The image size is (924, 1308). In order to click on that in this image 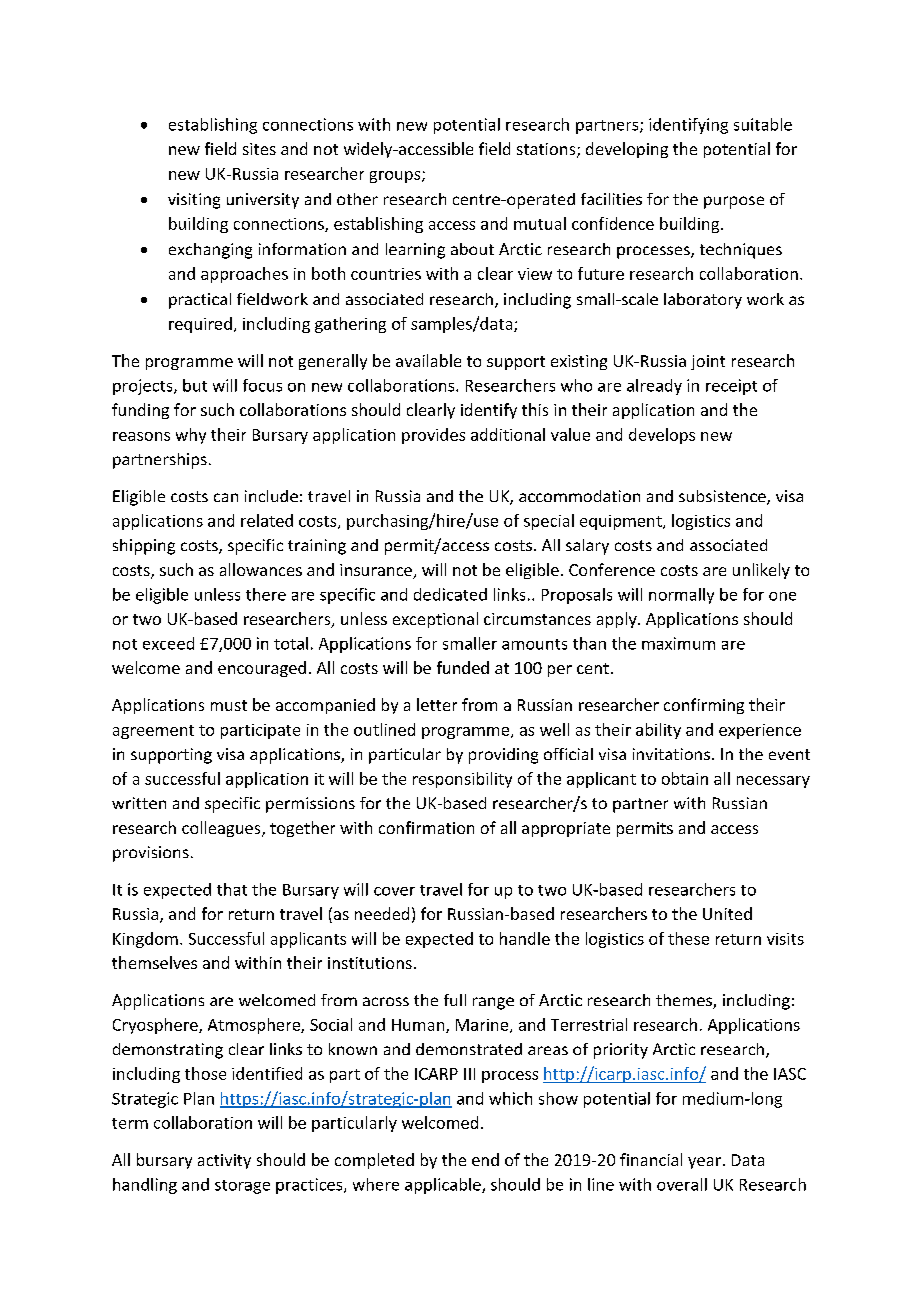, I will do `click(232, 889)`.
